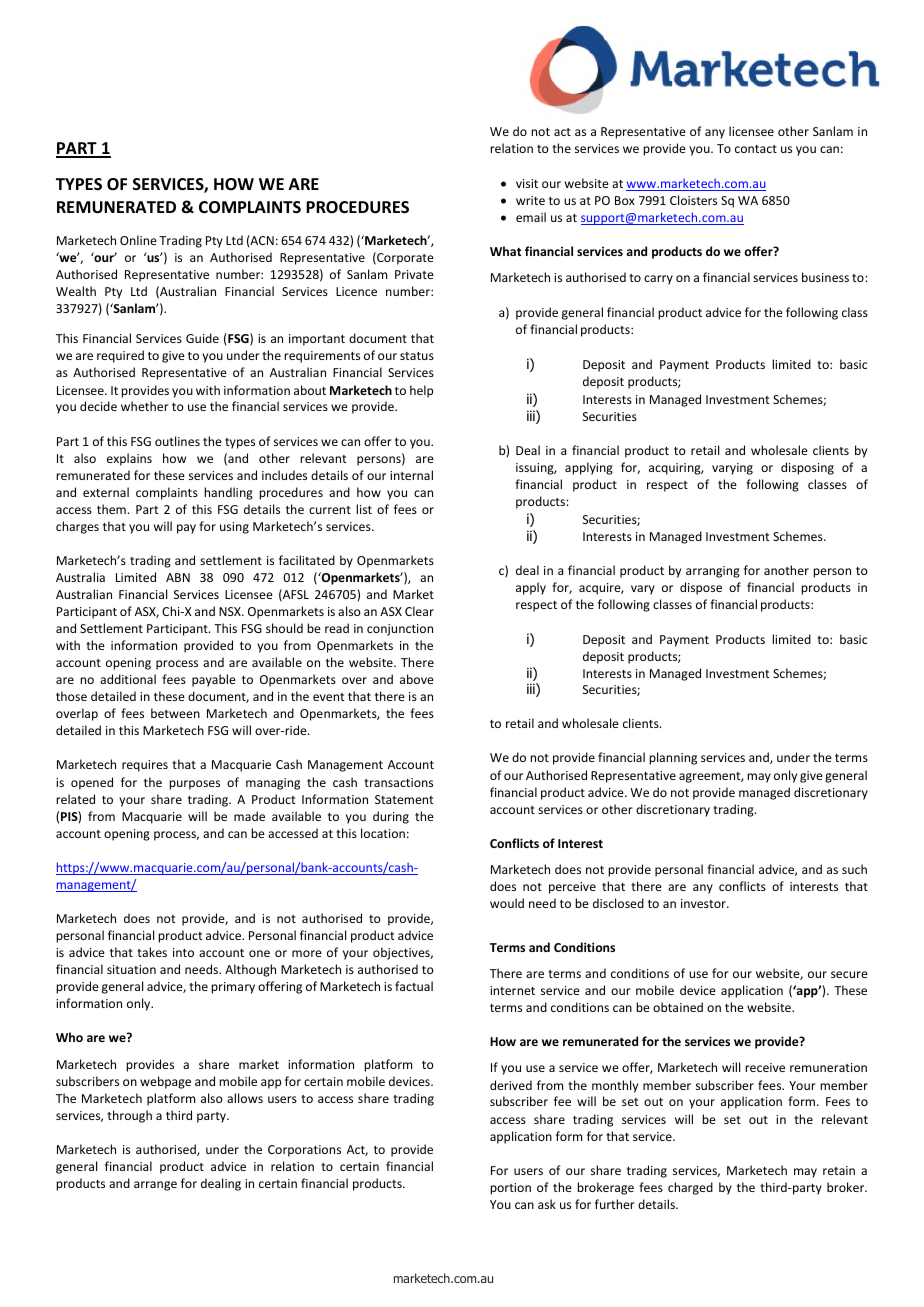 This document has height=1307, width=924. Describe the element at coordinates (155, 1186) in the document. I see `arrange` at that location.
